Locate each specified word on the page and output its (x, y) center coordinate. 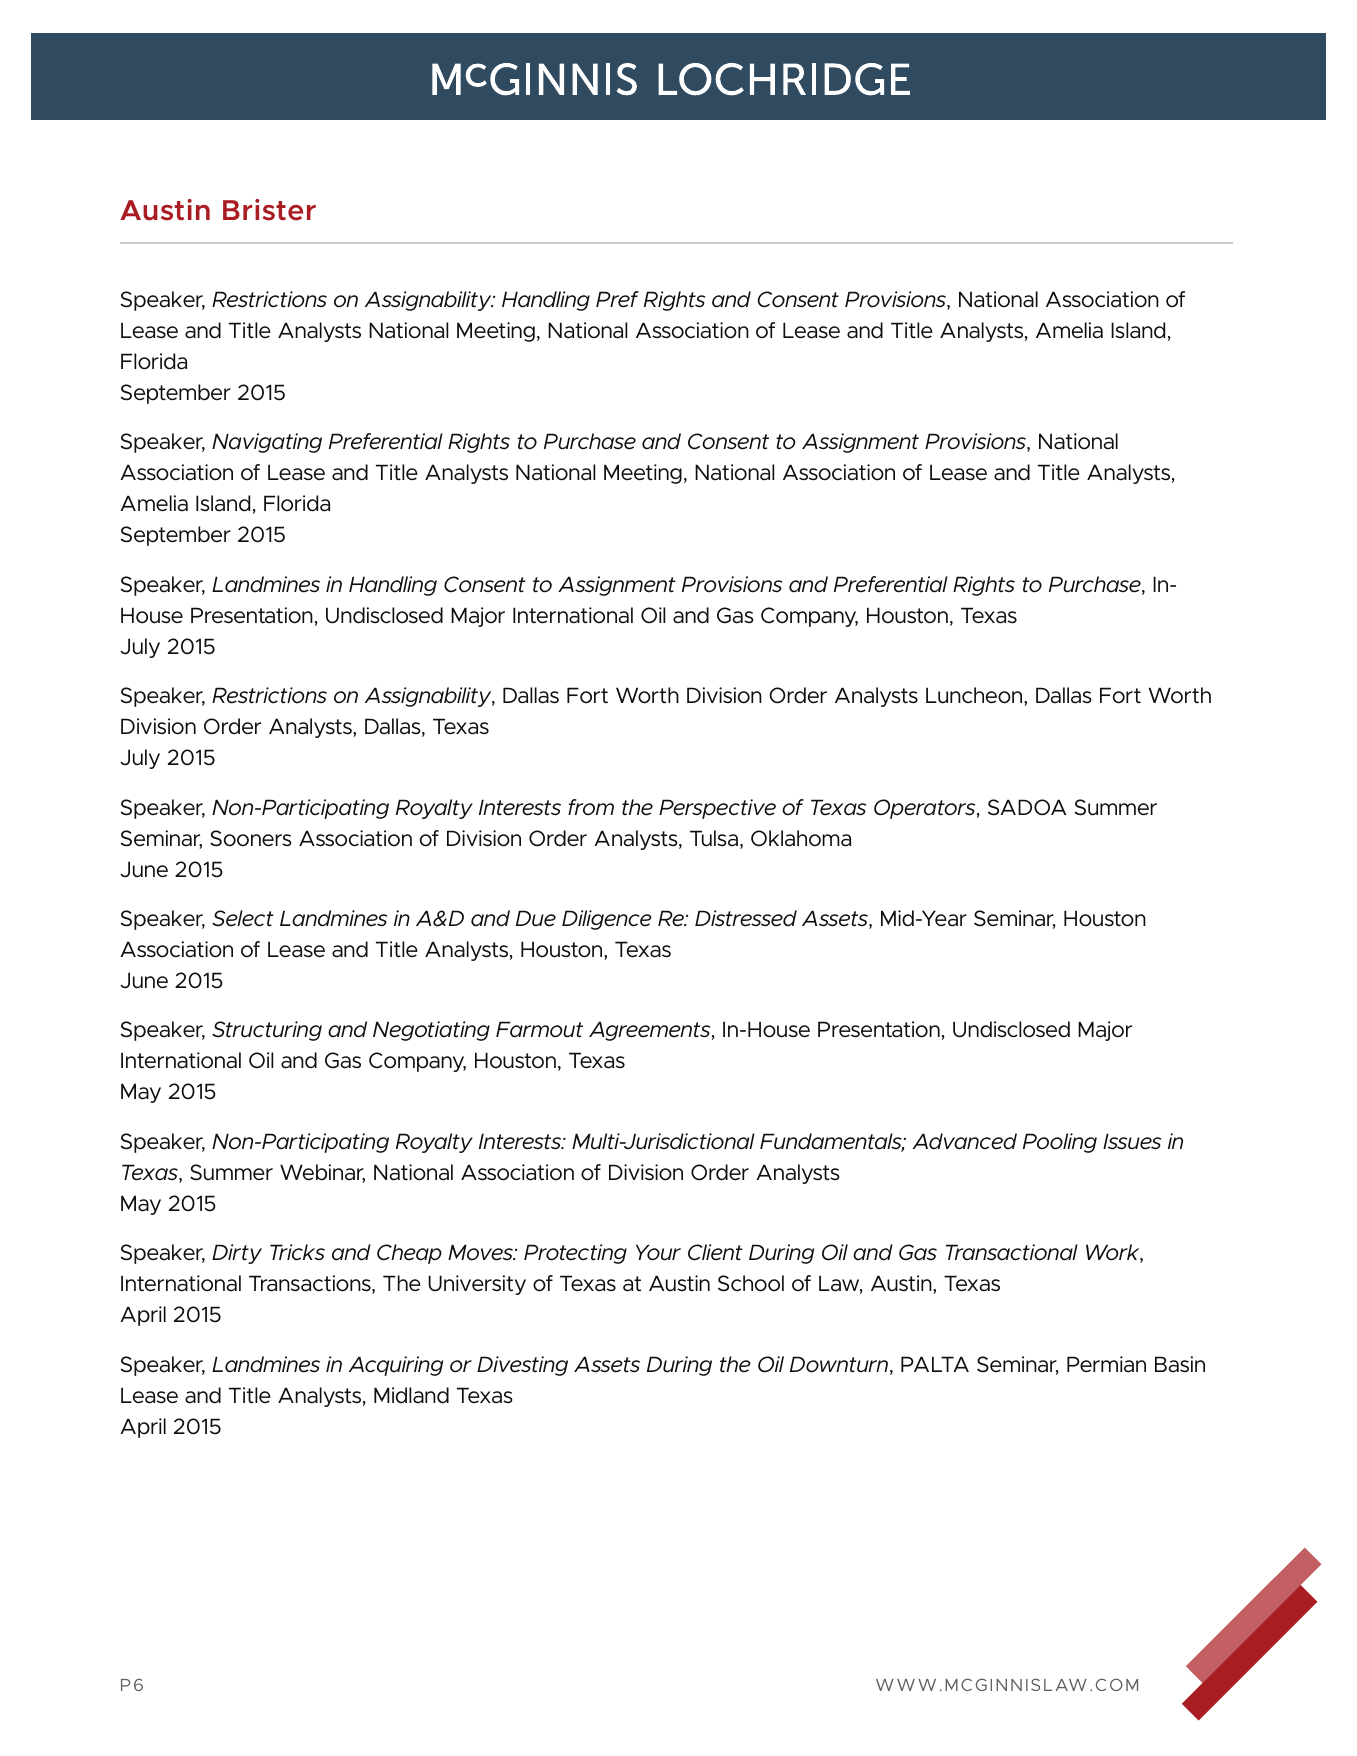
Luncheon (975, 695)
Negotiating (431, 1031)
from (591, 807)
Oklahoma (801, 838)
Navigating (267, 443)
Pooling (1060, 1143)
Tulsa (714, 838)
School (751, 1283)
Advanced (965, 1141)
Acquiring (396, 1366)
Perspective (717, 809)
